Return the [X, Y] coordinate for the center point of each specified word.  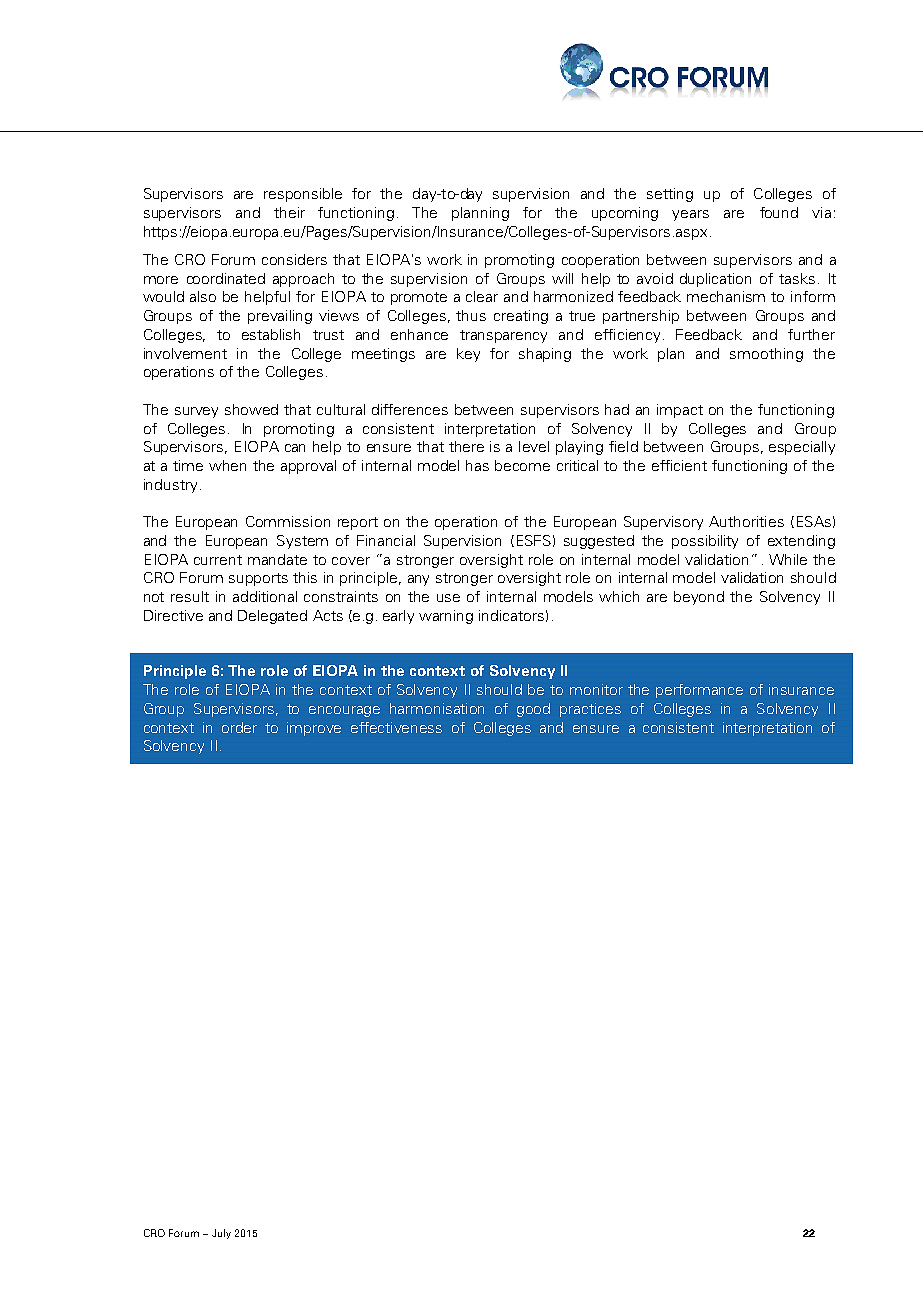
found [779, 212]
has [477, 465]
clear [482, 296]
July [221, 1234]
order [239, 727]
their [289, 212]
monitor [596, 689]
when [227, 465]
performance [699, 691]
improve [314, 729]
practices [590, 710]
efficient [679, 465]
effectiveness [396, 727]
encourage [344, 711]
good [533, 710]
